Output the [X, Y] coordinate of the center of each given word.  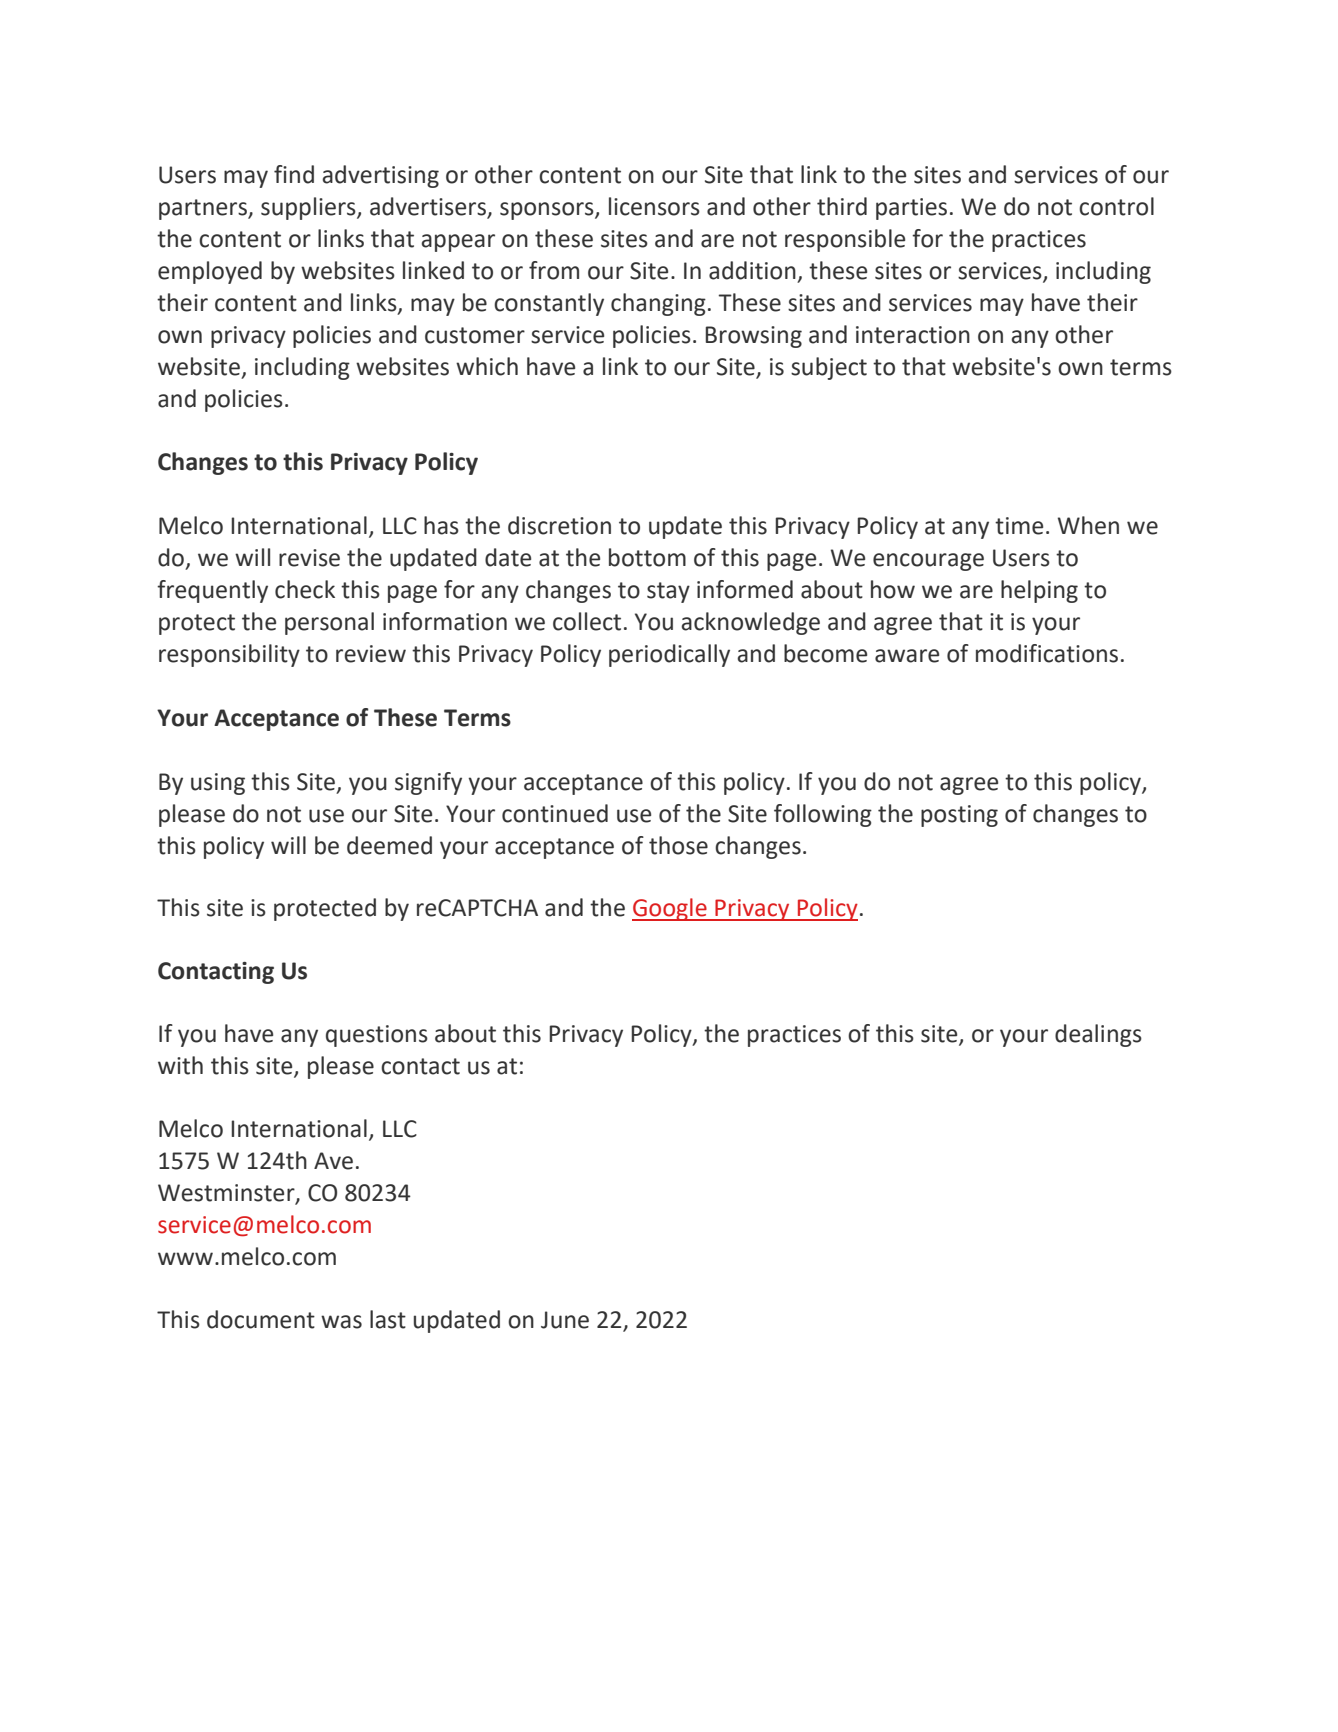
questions [377, 1036]
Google [670, 909]
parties [911, 209]
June [565, 1320]
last [388, 1319]
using [218, 784]
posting [959, 816]
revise [309, 558]
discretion [559, 525]
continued [555, 813]
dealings [1098, 1035]
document [261, 1319]
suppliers [309, 208]
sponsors [548, 211]
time [1019, 526]
